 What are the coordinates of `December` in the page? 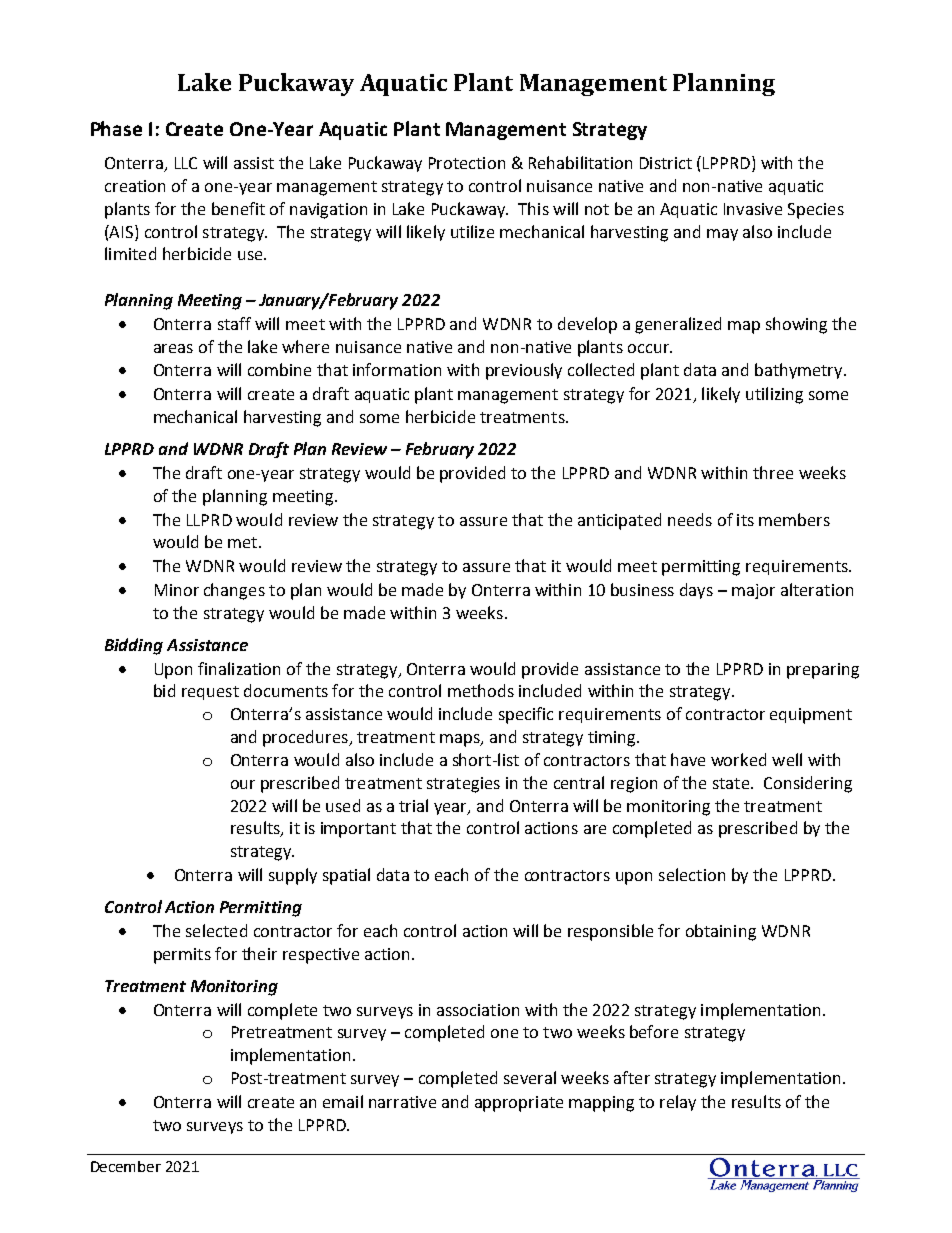 It's located at (126, 1166).
